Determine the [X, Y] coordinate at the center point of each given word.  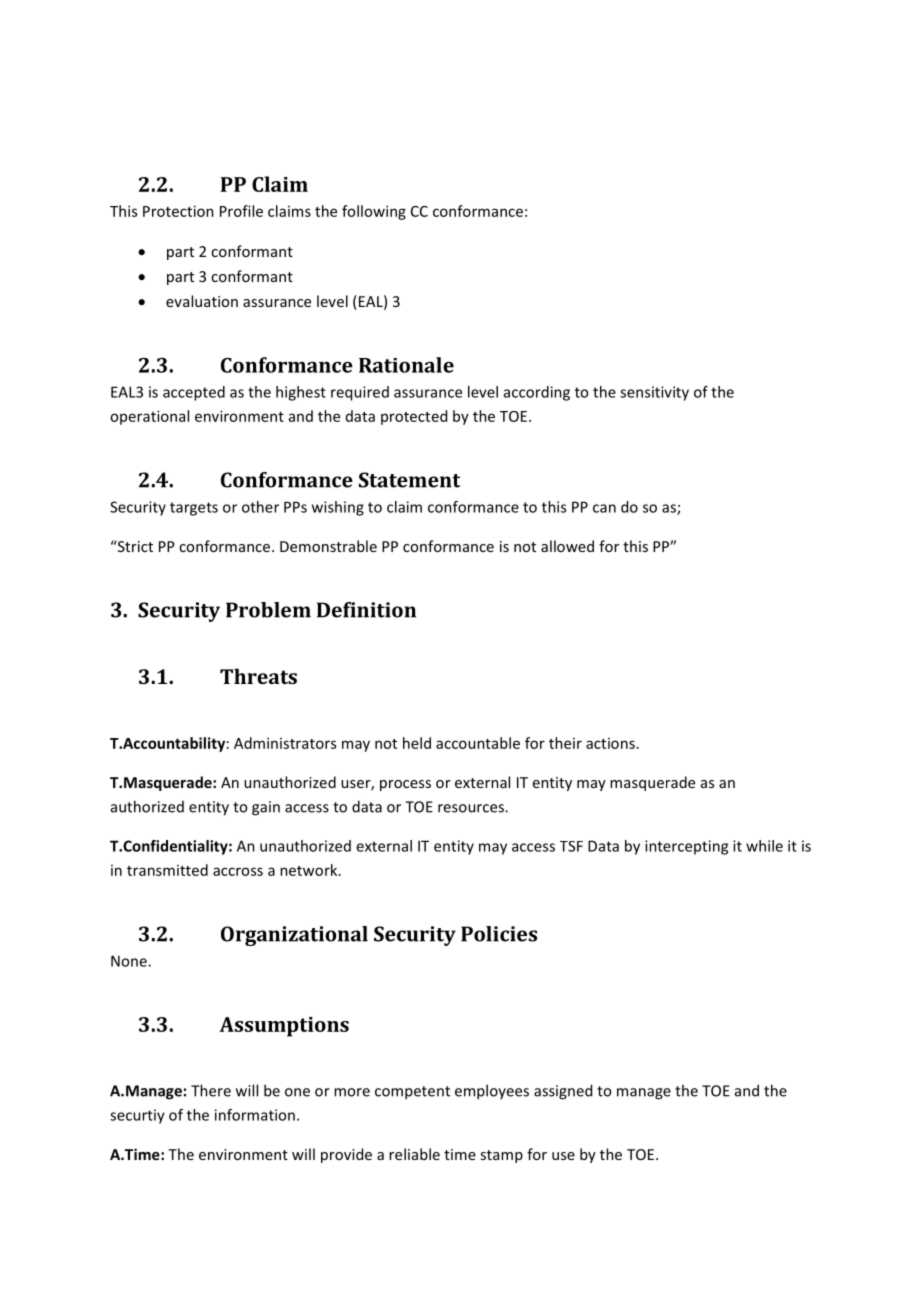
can [604, 508]
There [211, 1090]
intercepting [686, 847]
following [374, 212]
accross [238, 871]
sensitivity [654, 393]
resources [472, 808]
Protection [178, 211]
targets [194, 509]
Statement [409, 480]
